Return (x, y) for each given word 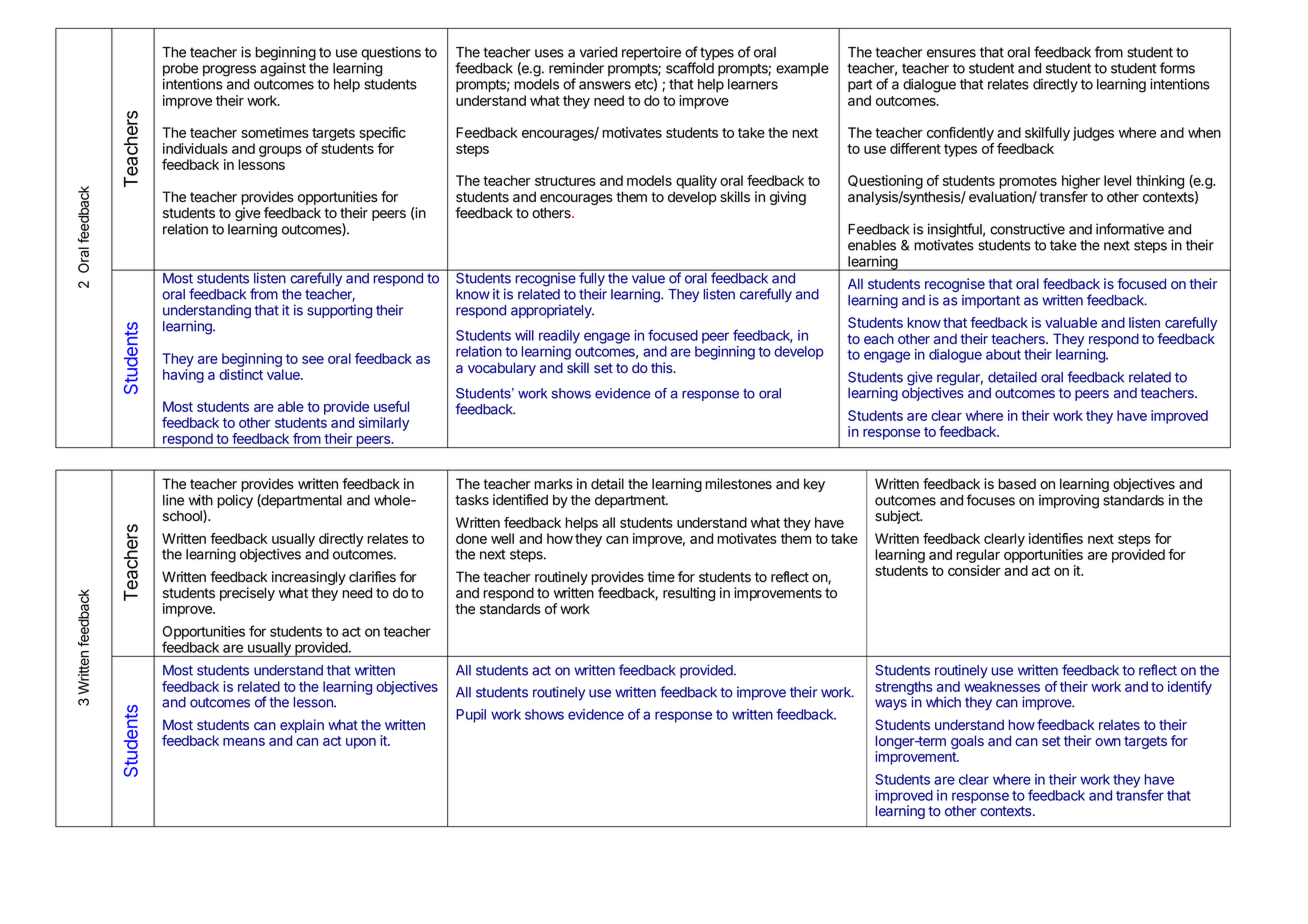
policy (235, 501)
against (283, 69)
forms (1177, 68)
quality (696, 182)
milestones (738, 484)
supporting (339, 311)
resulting (689, 594)
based (1017, 484)
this (663, 367)
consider (974, 570)
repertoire (651, 53)
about (1003, 354)
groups (280, 151)
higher (1081, 183)
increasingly (309, 579)
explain (302, 727)
